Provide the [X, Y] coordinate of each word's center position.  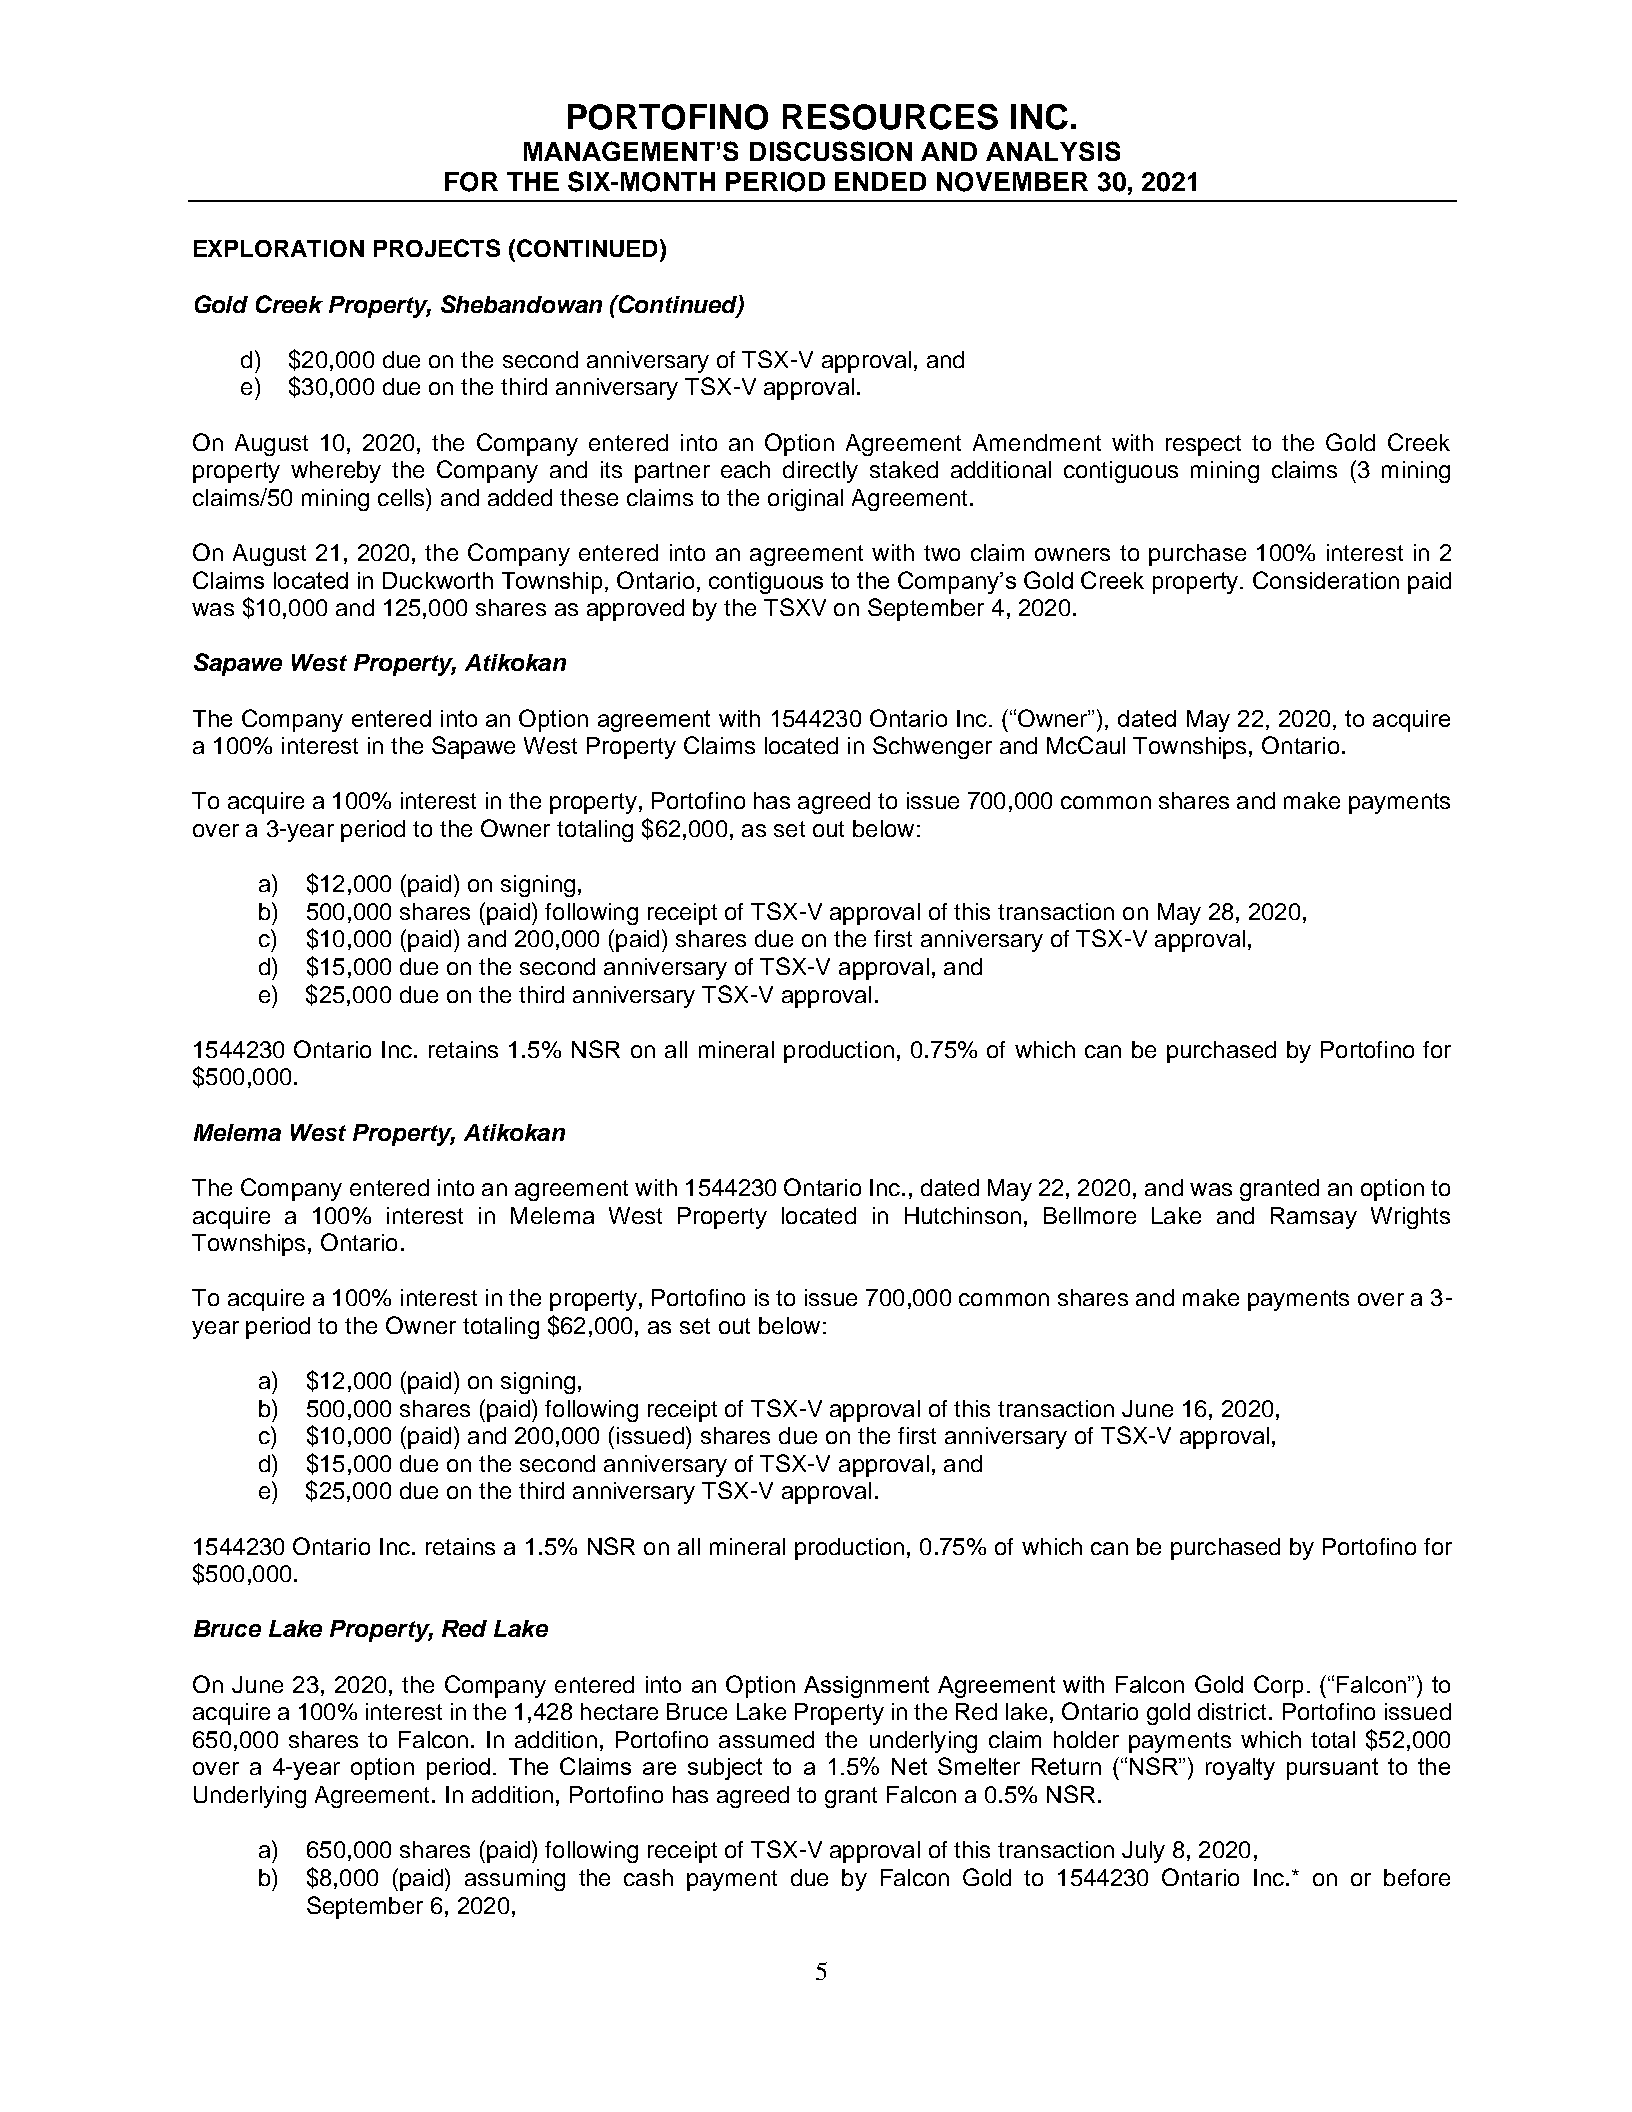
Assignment [866, 1687]
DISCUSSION [831, 151]
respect [1203, 445]
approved [635, 610]
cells [402, 497]
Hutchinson [963, 1215]
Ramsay [1314, 1218]
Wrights [1410, 1218]
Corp [1278, 1686]
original [805, 500]
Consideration [1326, 580]
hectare [619, 1711]
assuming [515, 1880]
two [942, 553]
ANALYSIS [1053, 151]
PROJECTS [437, 248]
